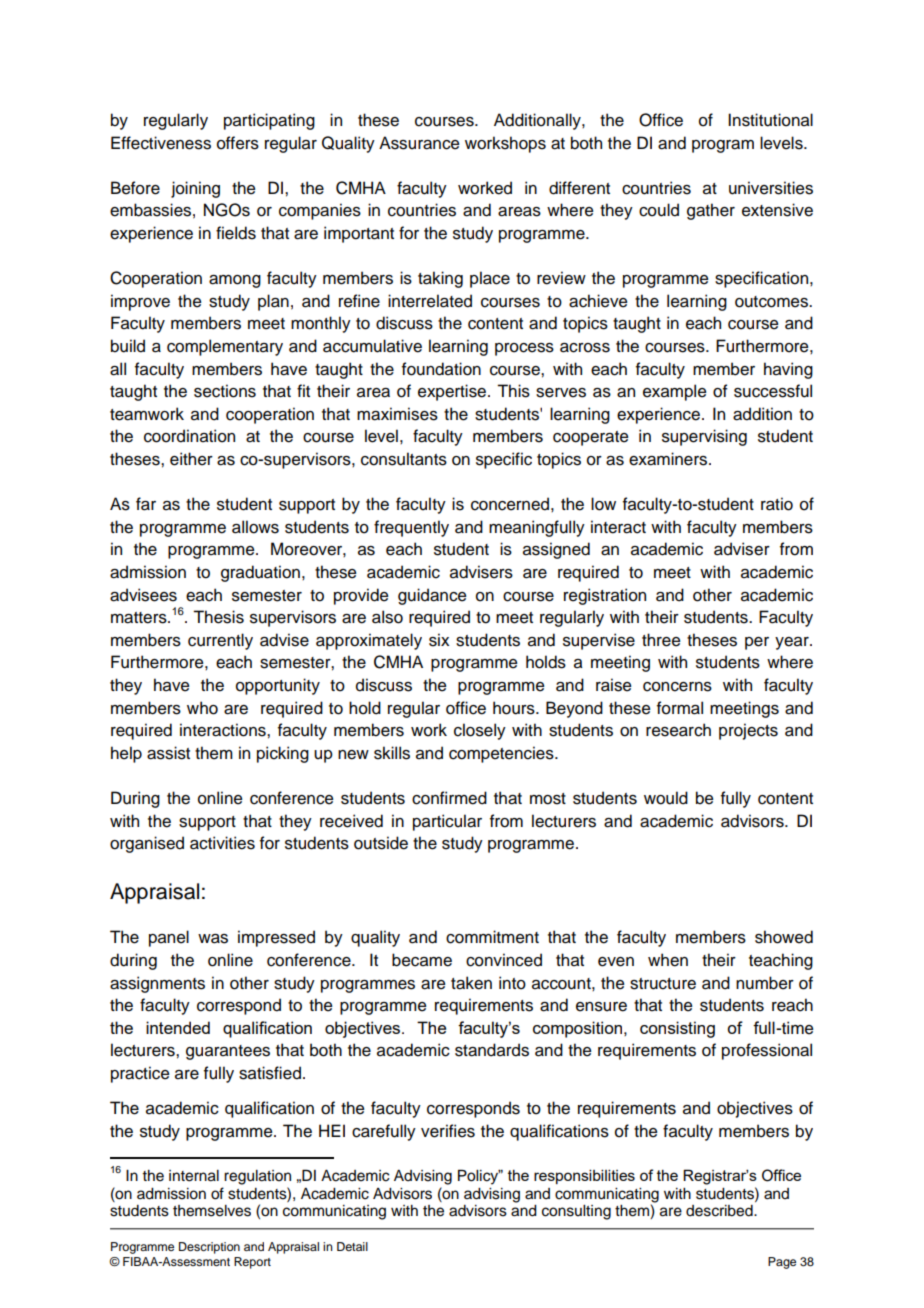 Image resolution: width=924 pixels, height=1308 pixels. What do you see at coordinates (447, 822) in the page?
I see `particular` at bounding box center [447, 822].
